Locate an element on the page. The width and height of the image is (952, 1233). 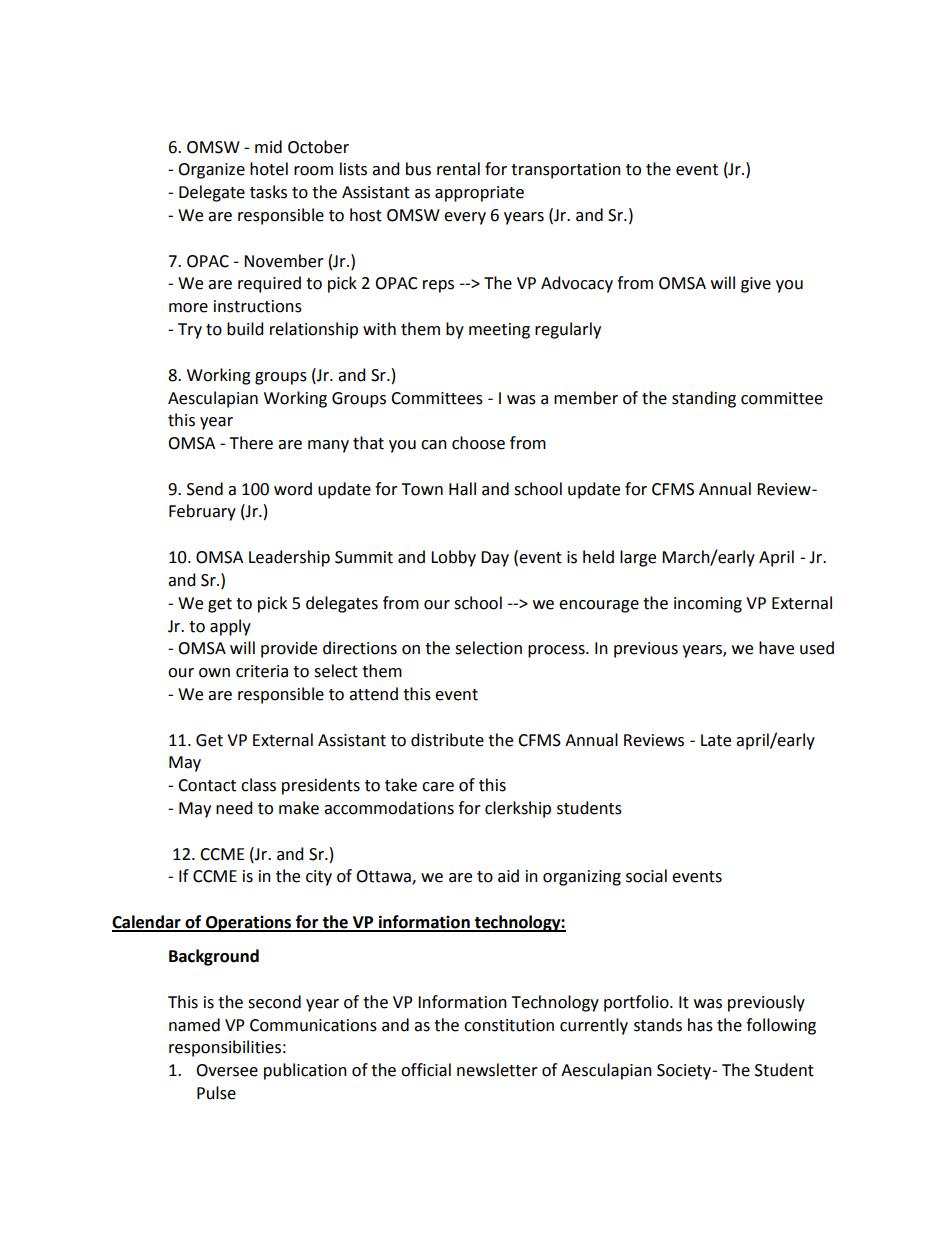
appropriate is located at coordinates (479, 194).
